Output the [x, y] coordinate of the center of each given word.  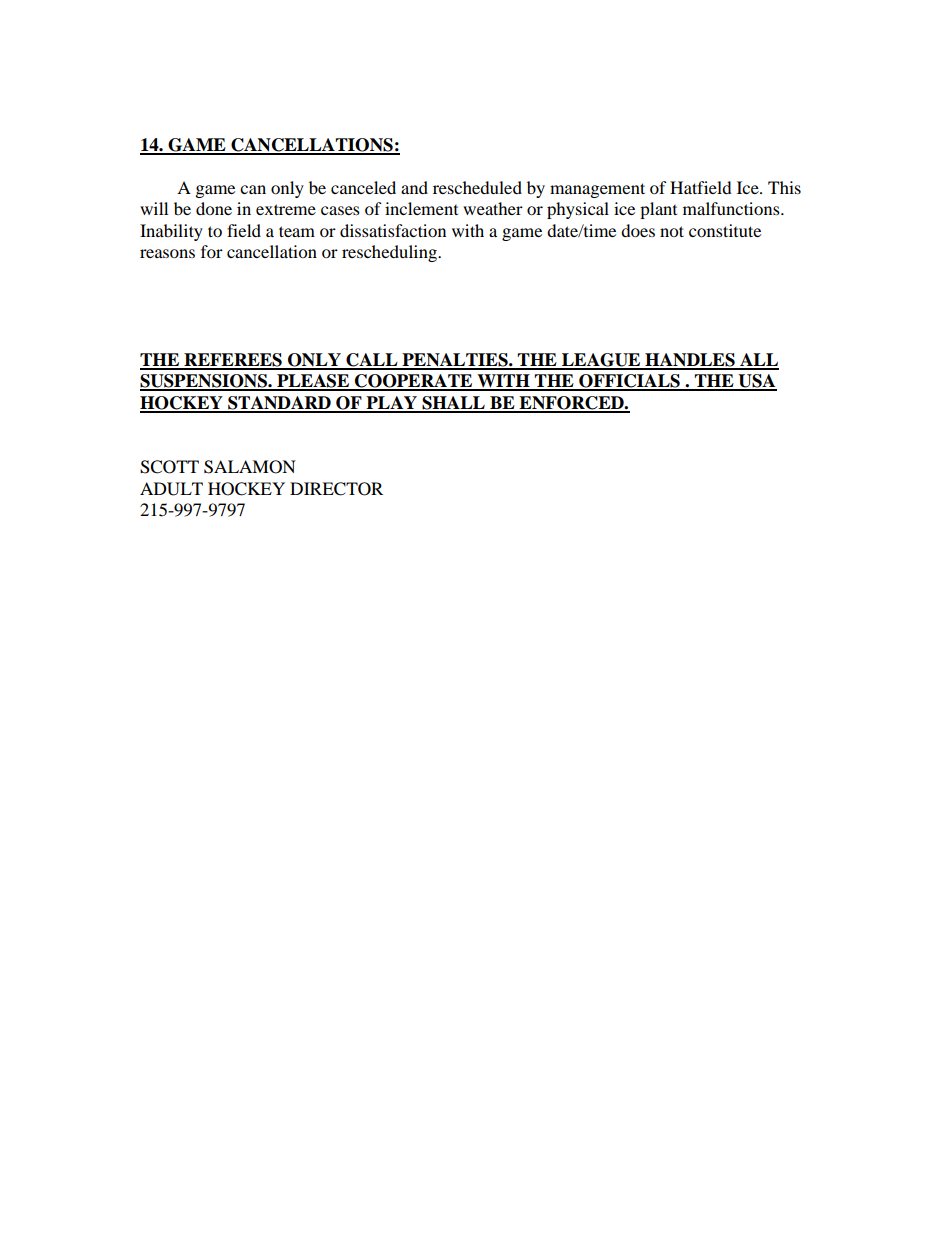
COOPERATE [414, 382]
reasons [167, 253]
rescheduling [390, 253]
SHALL [453, 404]
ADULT [171, 489]
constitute [725, 230]
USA [756, 382]
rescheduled [477, 187]
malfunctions [732, 208]
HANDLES [690, 361]
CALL [372, 361]
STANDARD [279, 404]
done [214, 208]
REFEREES [233, 361]
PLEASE [313, 382]
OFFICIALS [629, 382]
